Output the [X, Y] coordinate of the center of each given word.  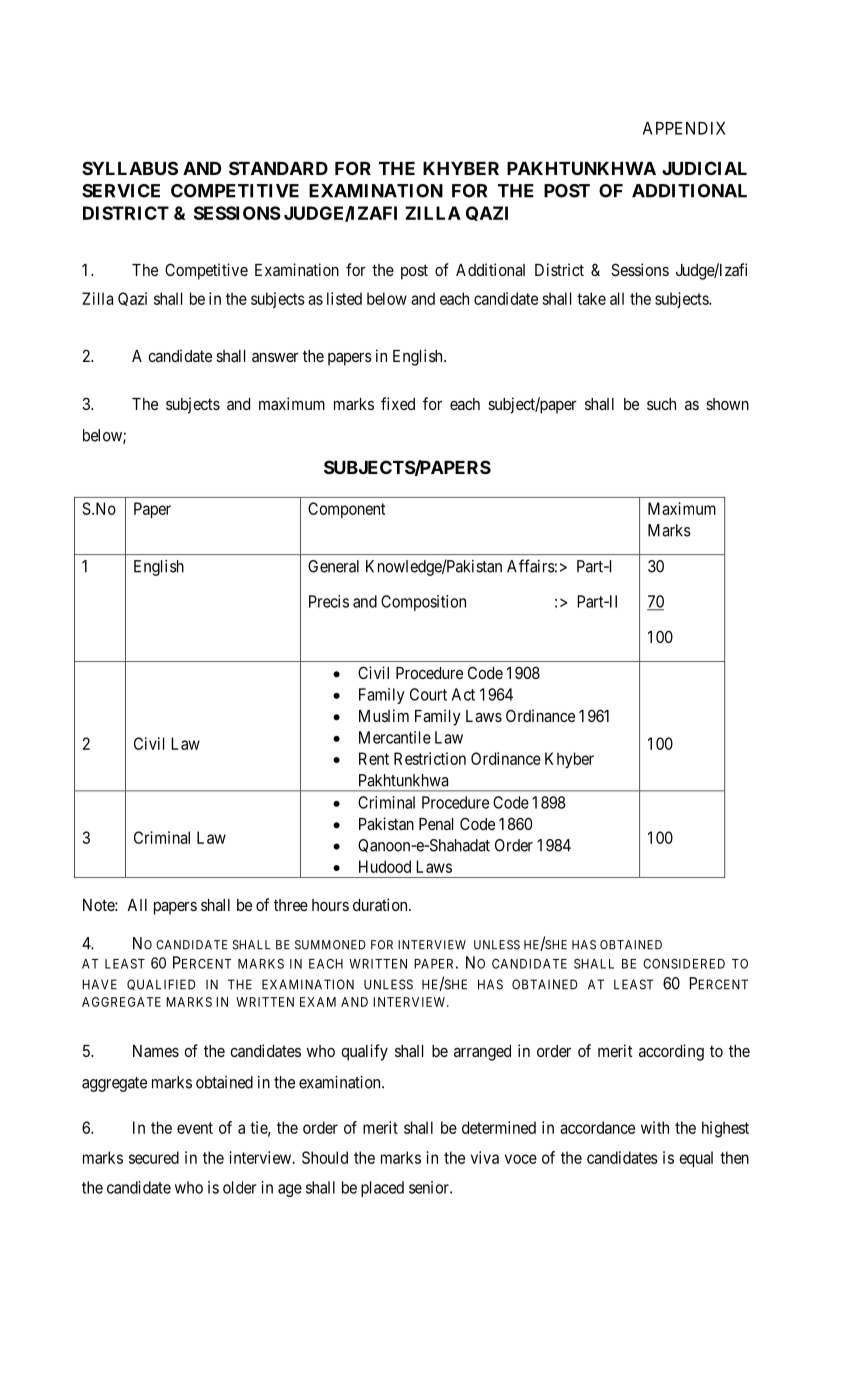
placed [382, 1189]
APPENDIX [684, 128]
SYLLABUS [130, 168]
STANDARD [278, 168]
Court [428, 694]
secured [154, 1157]
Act [463, 694]
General [333, 566]
